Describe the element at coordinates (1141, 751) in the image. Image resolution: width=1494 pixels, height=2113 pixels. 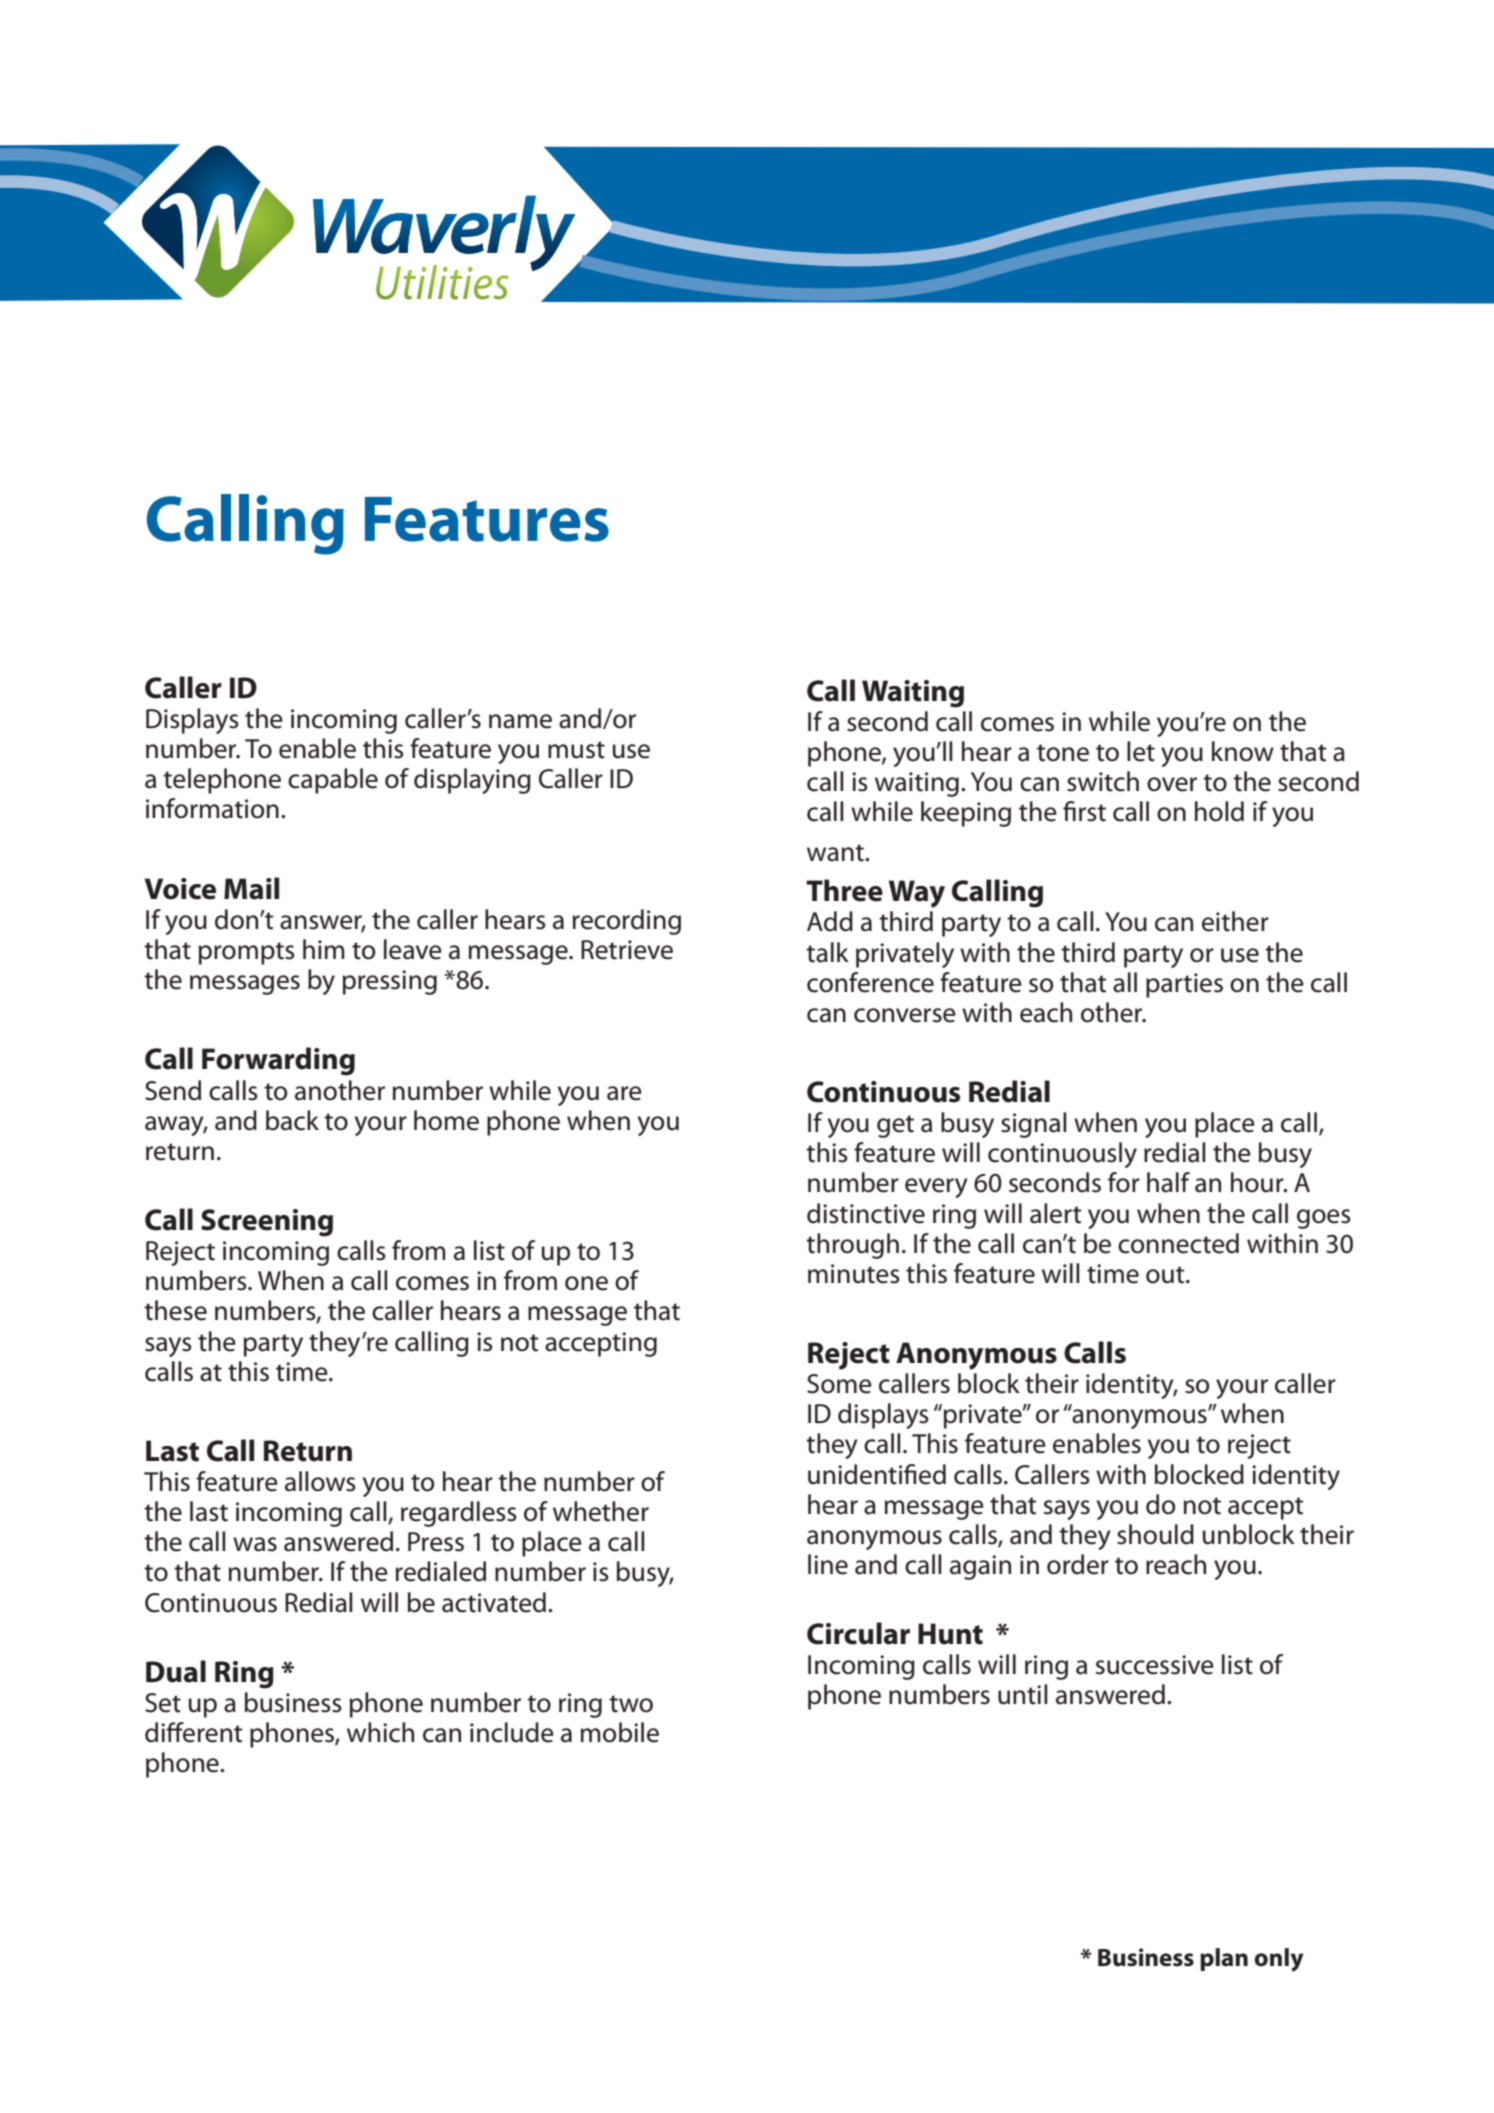
I see `let` at that location.
